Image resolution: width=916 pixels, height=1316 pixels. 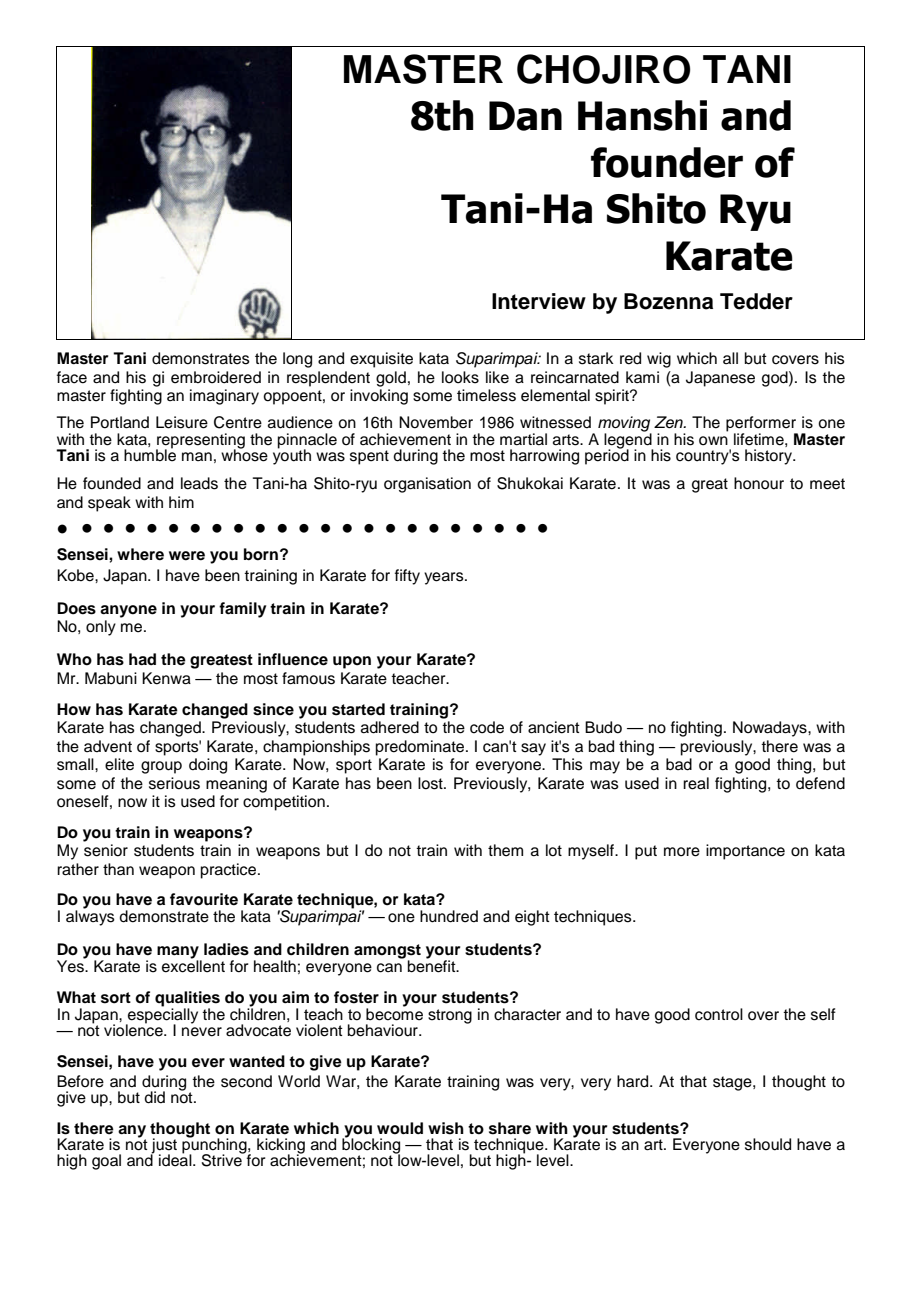 I want to click on looks, so click(x=460, y=377).
